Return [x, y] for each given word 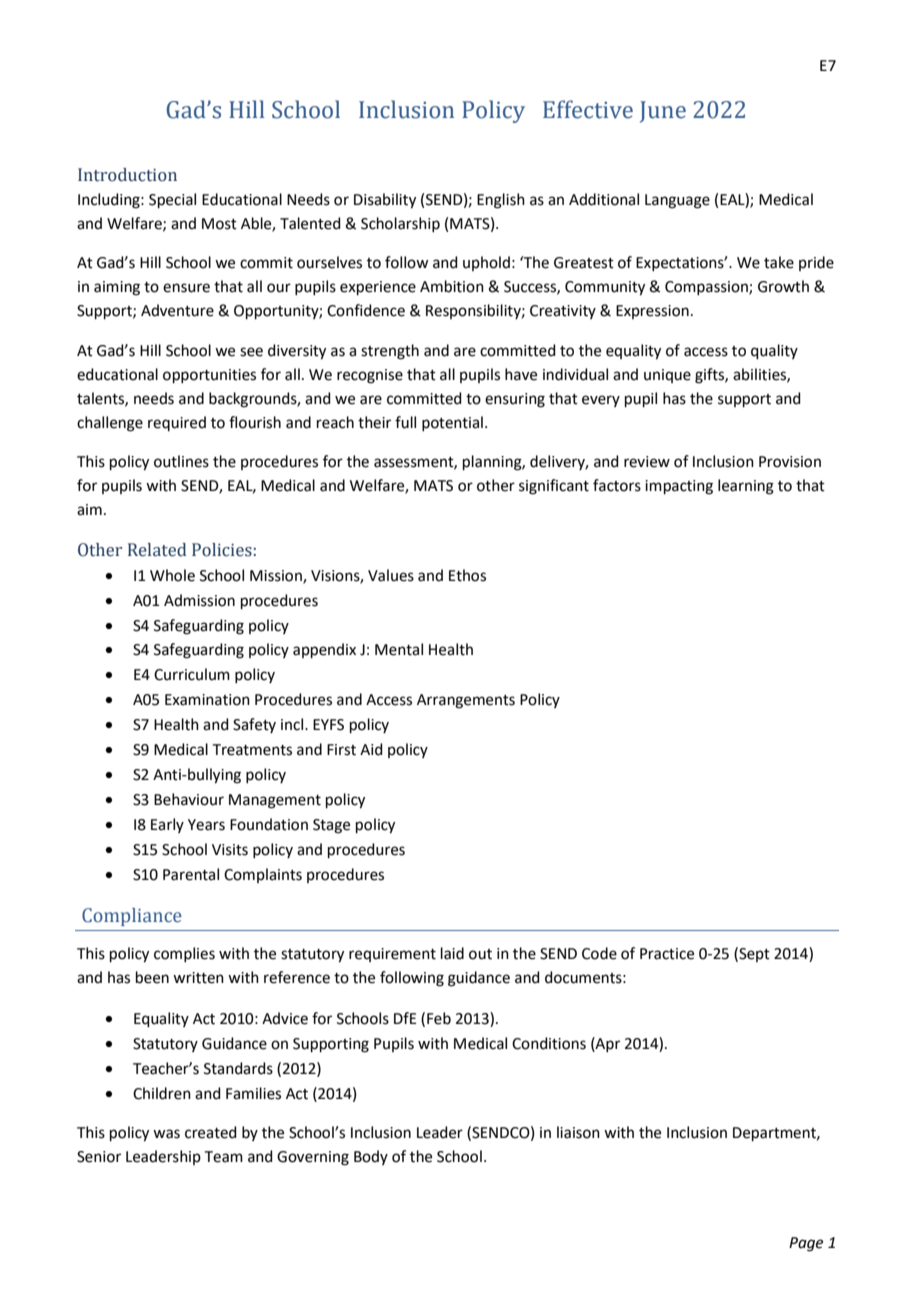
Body [371, 1157]
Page [806, 1244]
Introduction [127, 175]
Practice [667, 954]
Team [224, 1157]
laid [452, 953]
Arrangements [466, 701]
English [501, 201]
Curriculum [192, 674]
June [663, 112]
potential [452, 423]
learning [746, 487]
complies [184, 954]
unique [667, 376]
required [177, 423]
